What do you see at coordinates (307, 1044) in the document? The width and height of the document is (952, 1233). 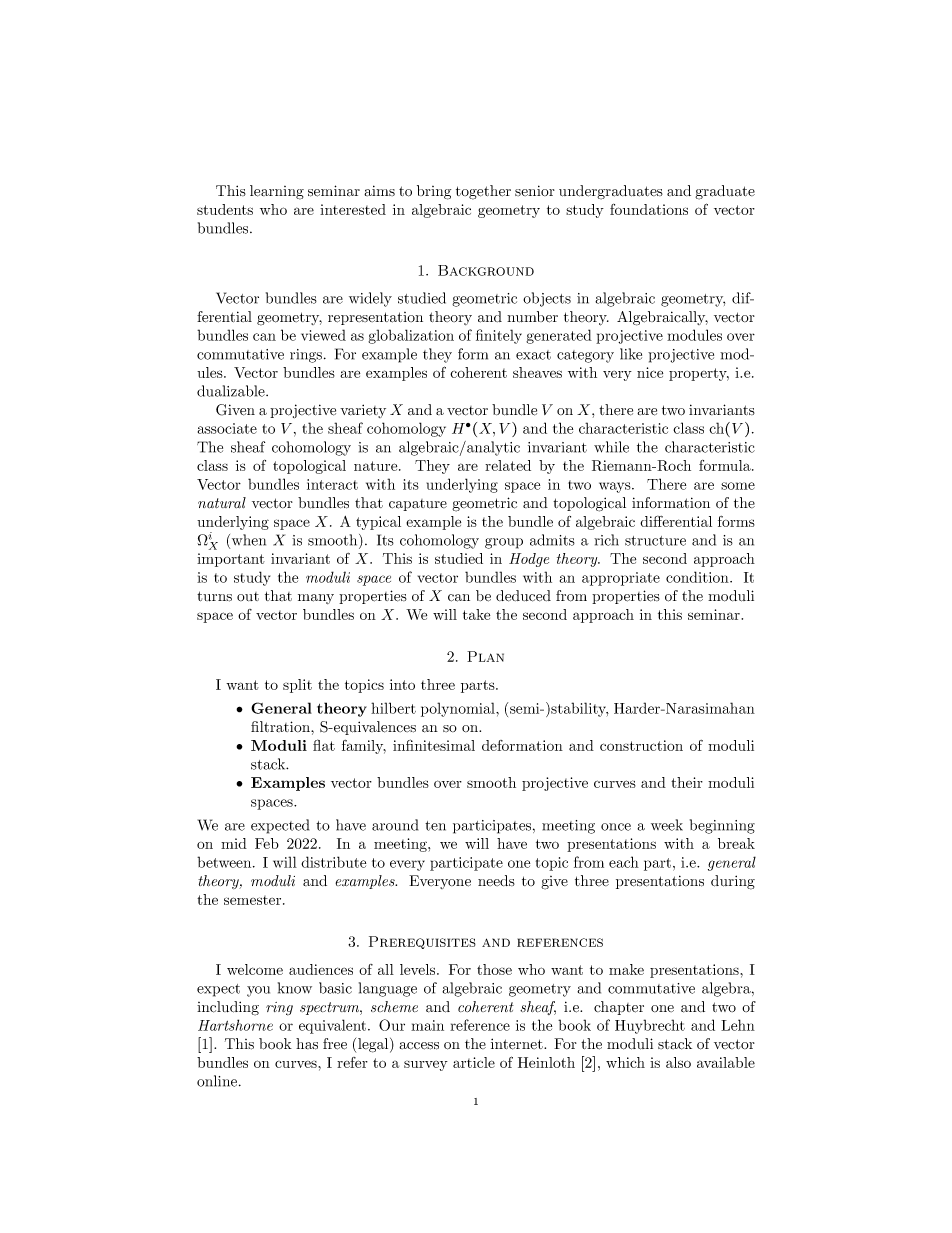 I see `has` at bounding box center [307, 1044].
